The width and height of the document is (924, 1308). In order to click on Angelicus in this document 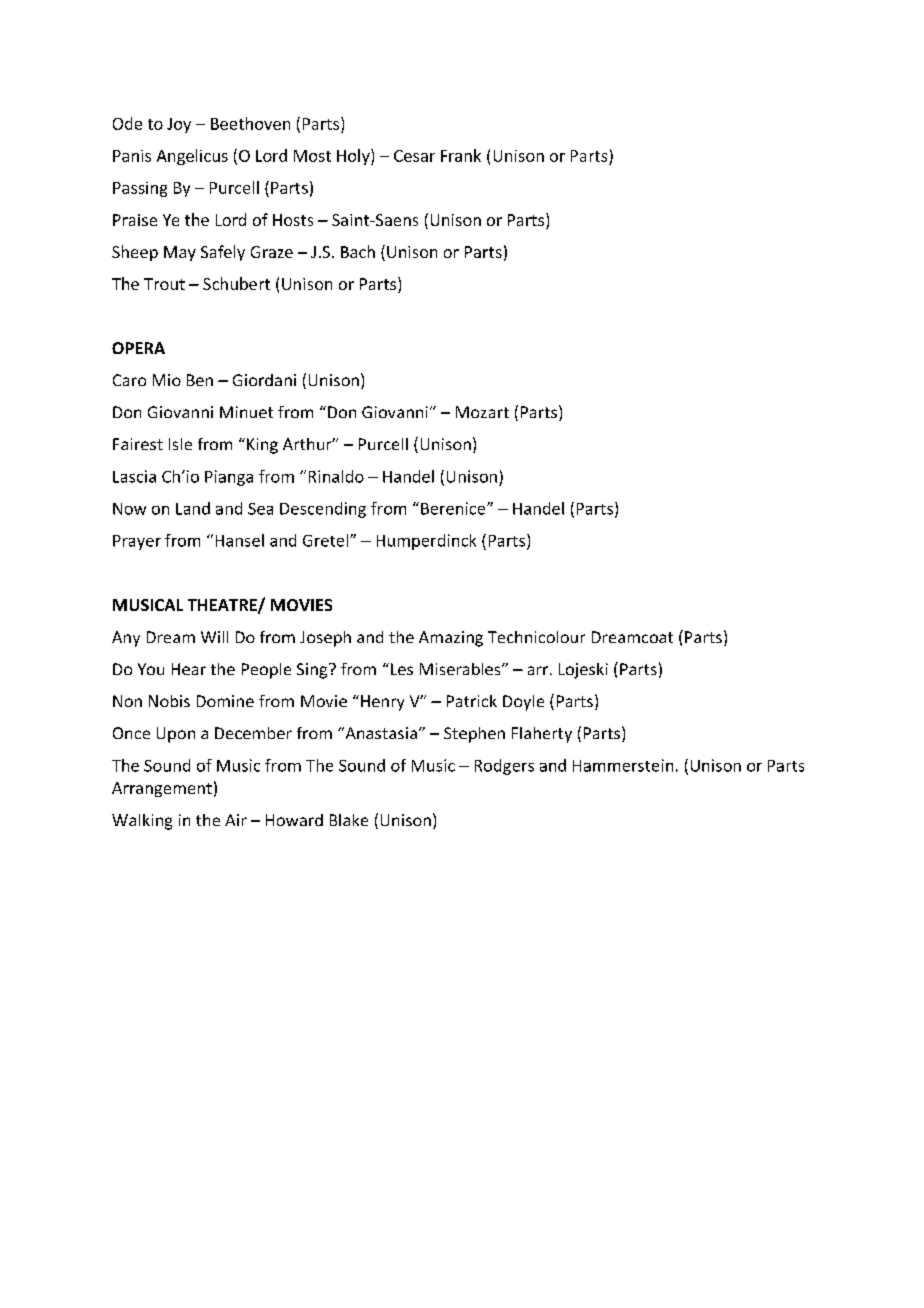, I will do `click(192, 157)`.
